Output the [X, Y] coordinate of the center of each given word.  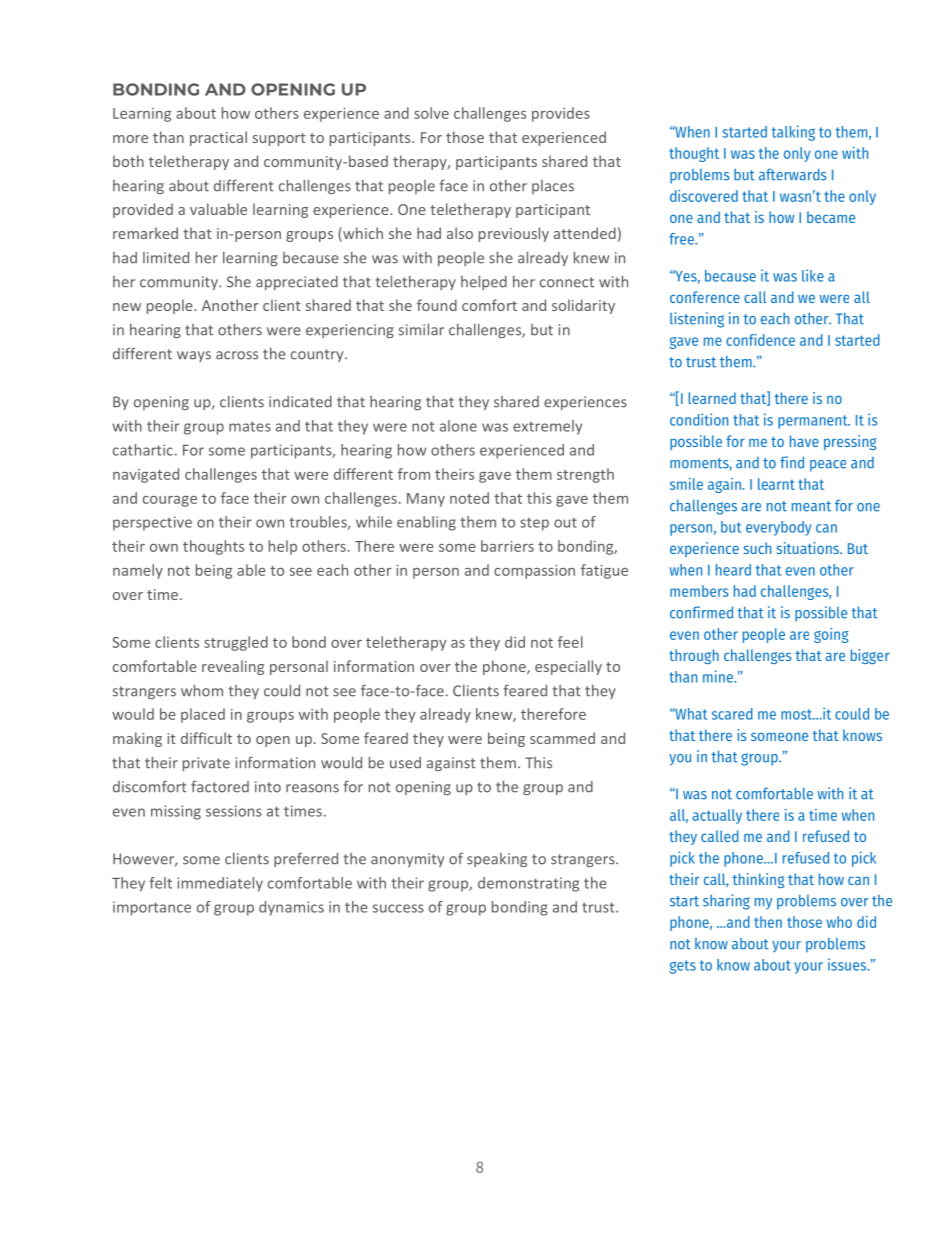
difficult [206, 738]
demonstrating [528, 884]
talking [793, 133]
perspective [152, 523]
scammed [562, 738]
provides [561, 114]
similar [421, 329]
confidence [760, 340]
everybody [779, 528]
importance [152, 908]
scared [732, 714]
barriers [507, 546]
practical [218, 138]
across [237, 355]
